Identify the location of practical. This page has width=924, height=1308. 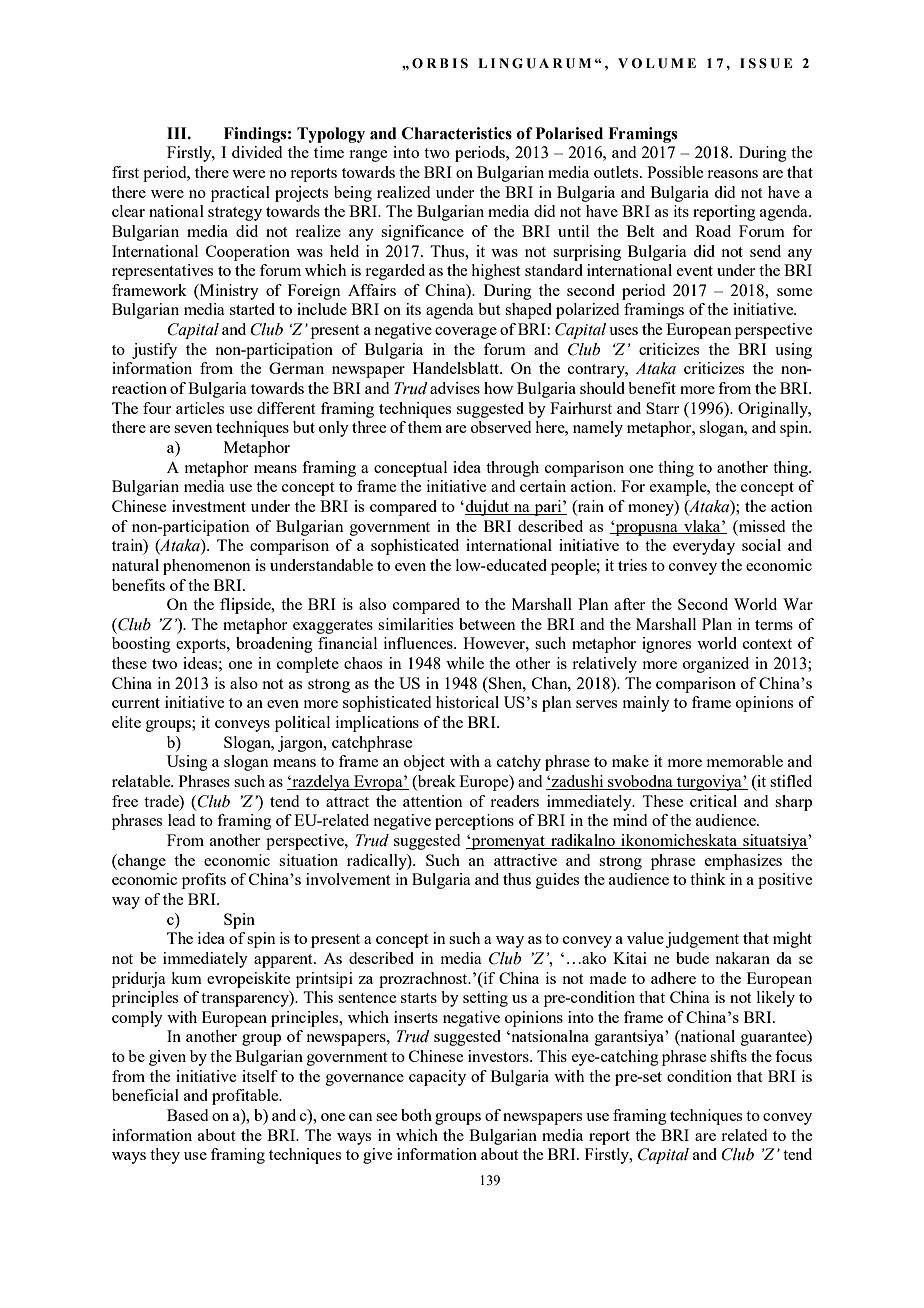
(240, 194).
